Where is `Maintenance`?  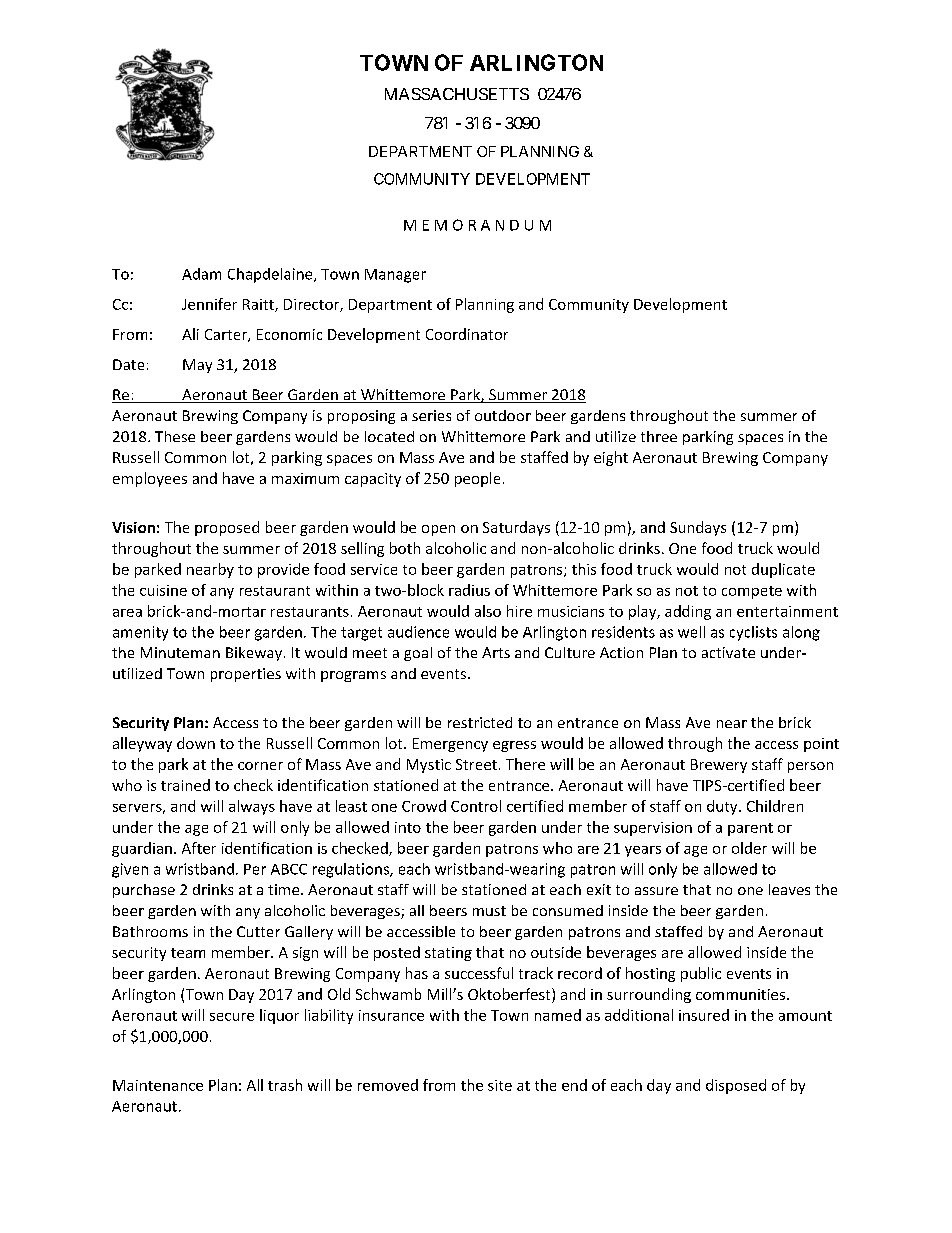
Maintenance is located at coordinates (158, 1085).
